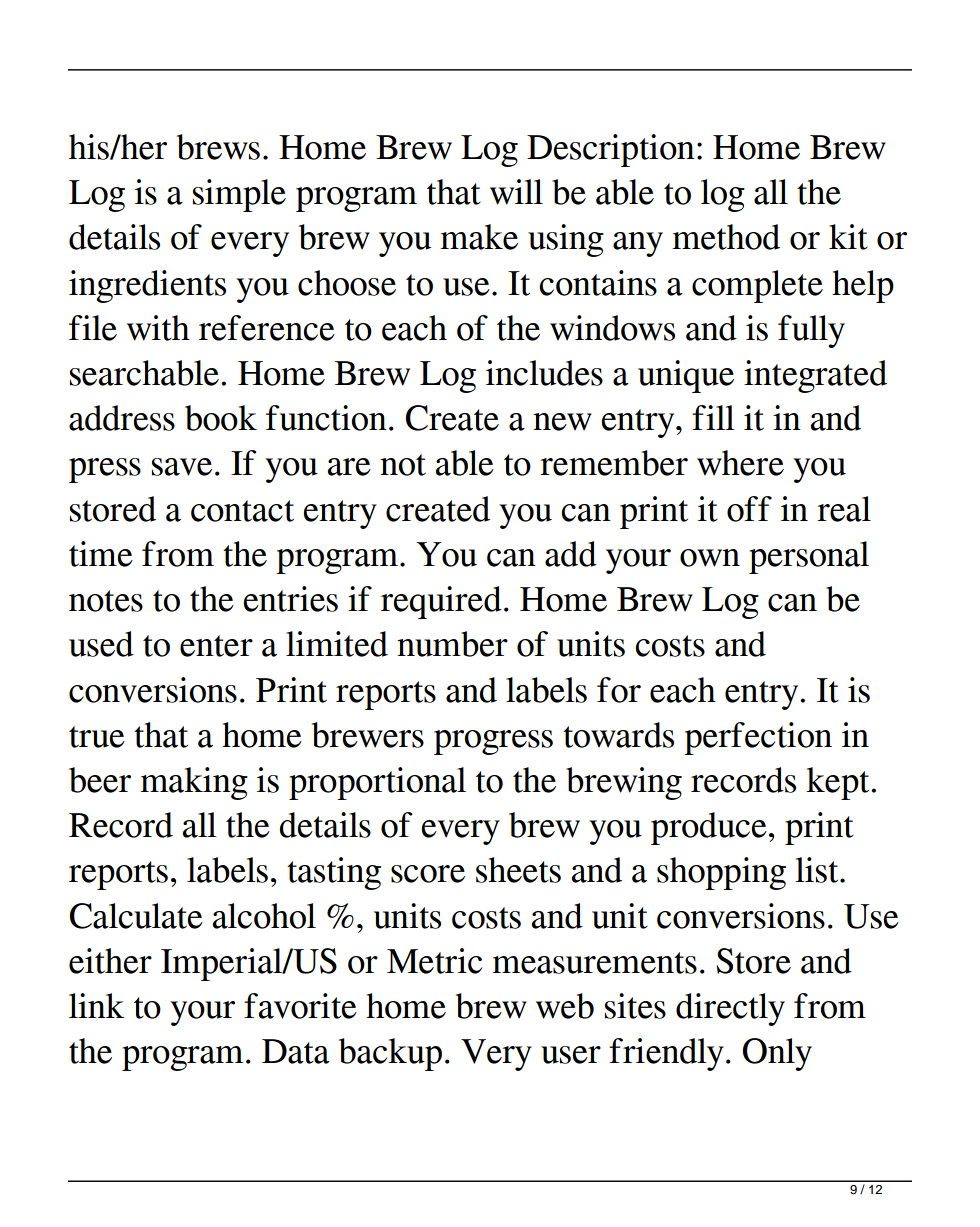  What do you see at coordinates (544, 373) in the screenshot?
I see `includes` at bounding box center [544, 373].
